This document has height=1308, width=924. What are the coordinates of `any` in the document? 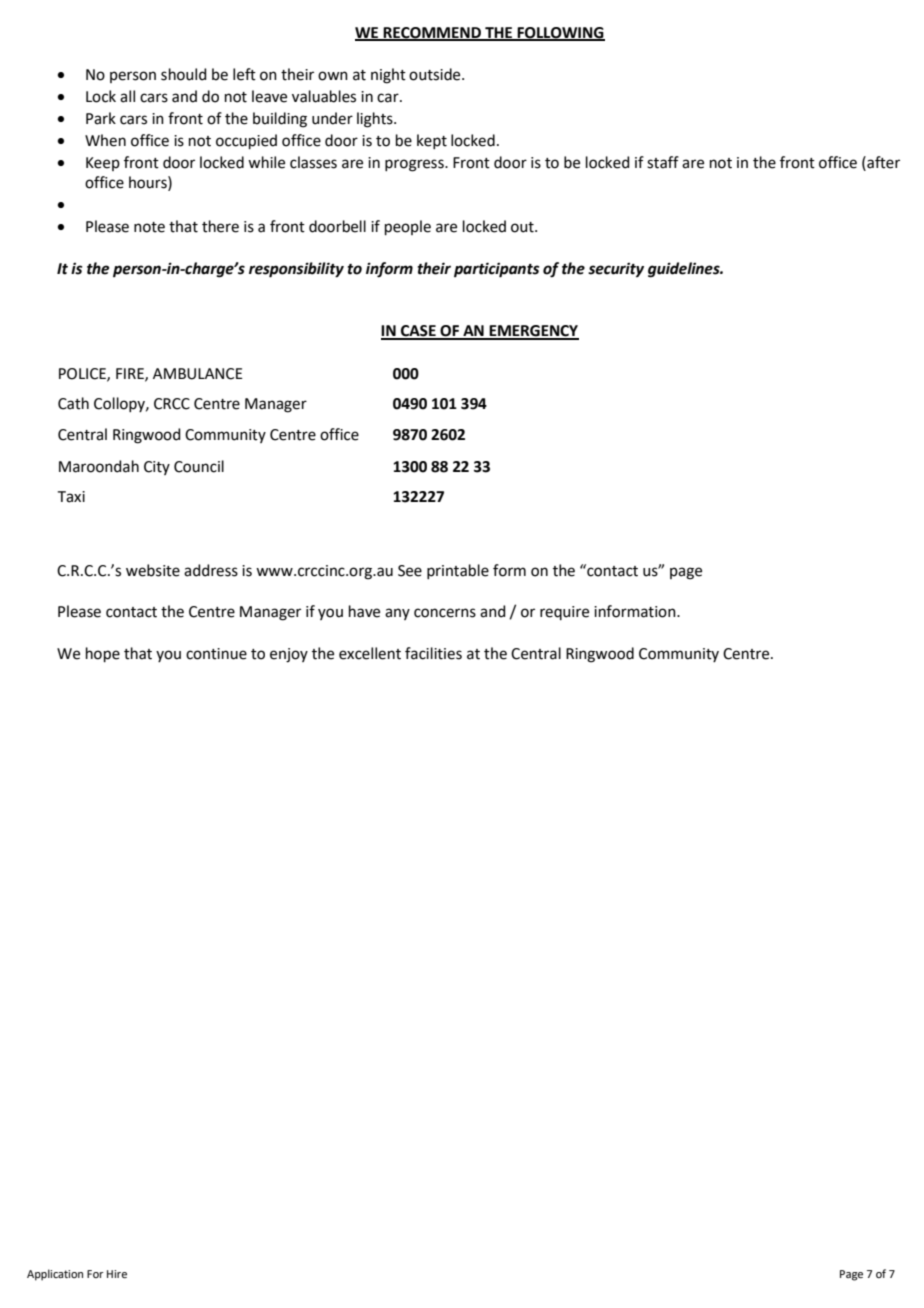 It's located at (397, 614).
